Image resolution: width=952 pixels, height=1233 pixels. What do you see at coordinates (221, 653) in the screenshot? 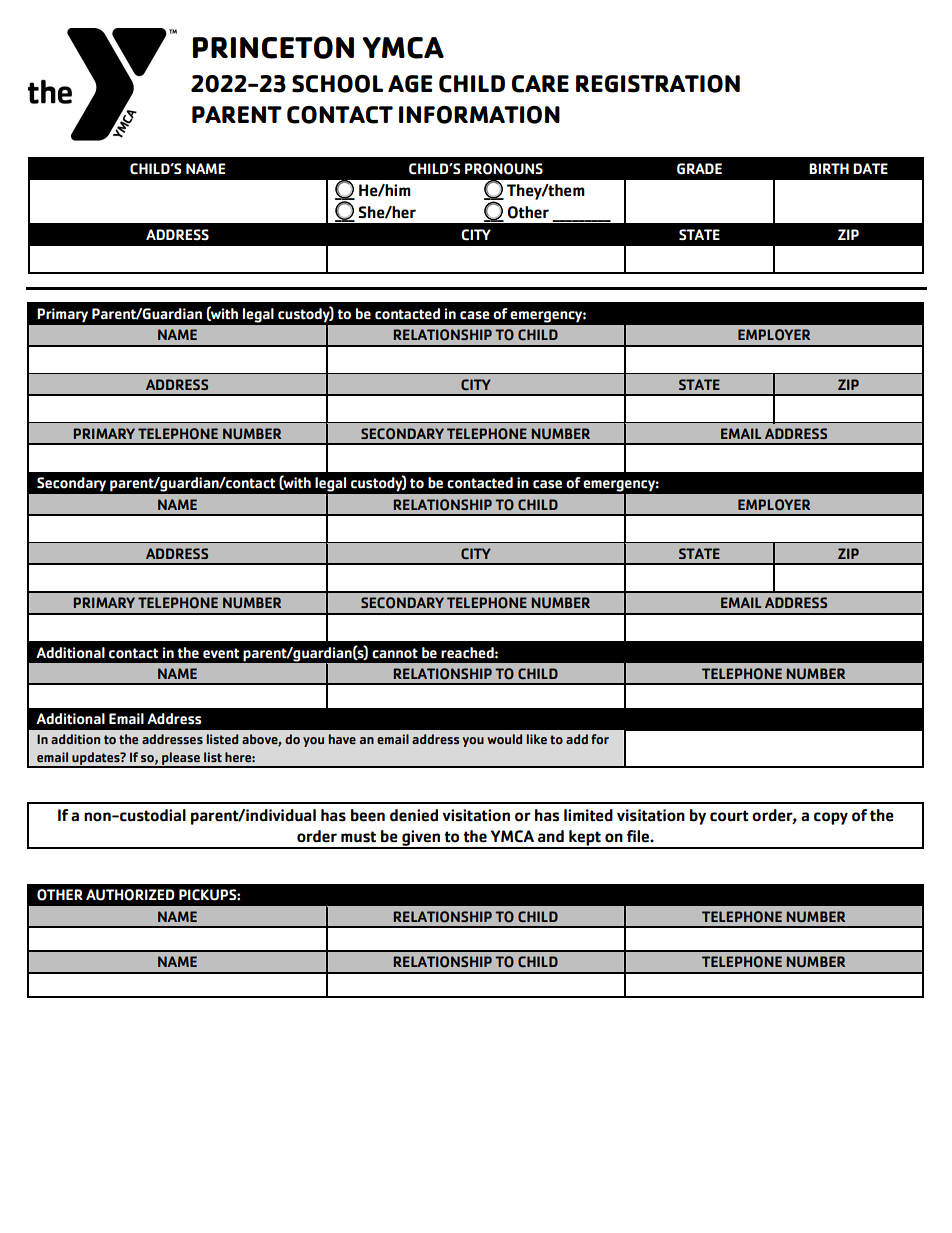
I see `event` at bounding box center [221, 653].
